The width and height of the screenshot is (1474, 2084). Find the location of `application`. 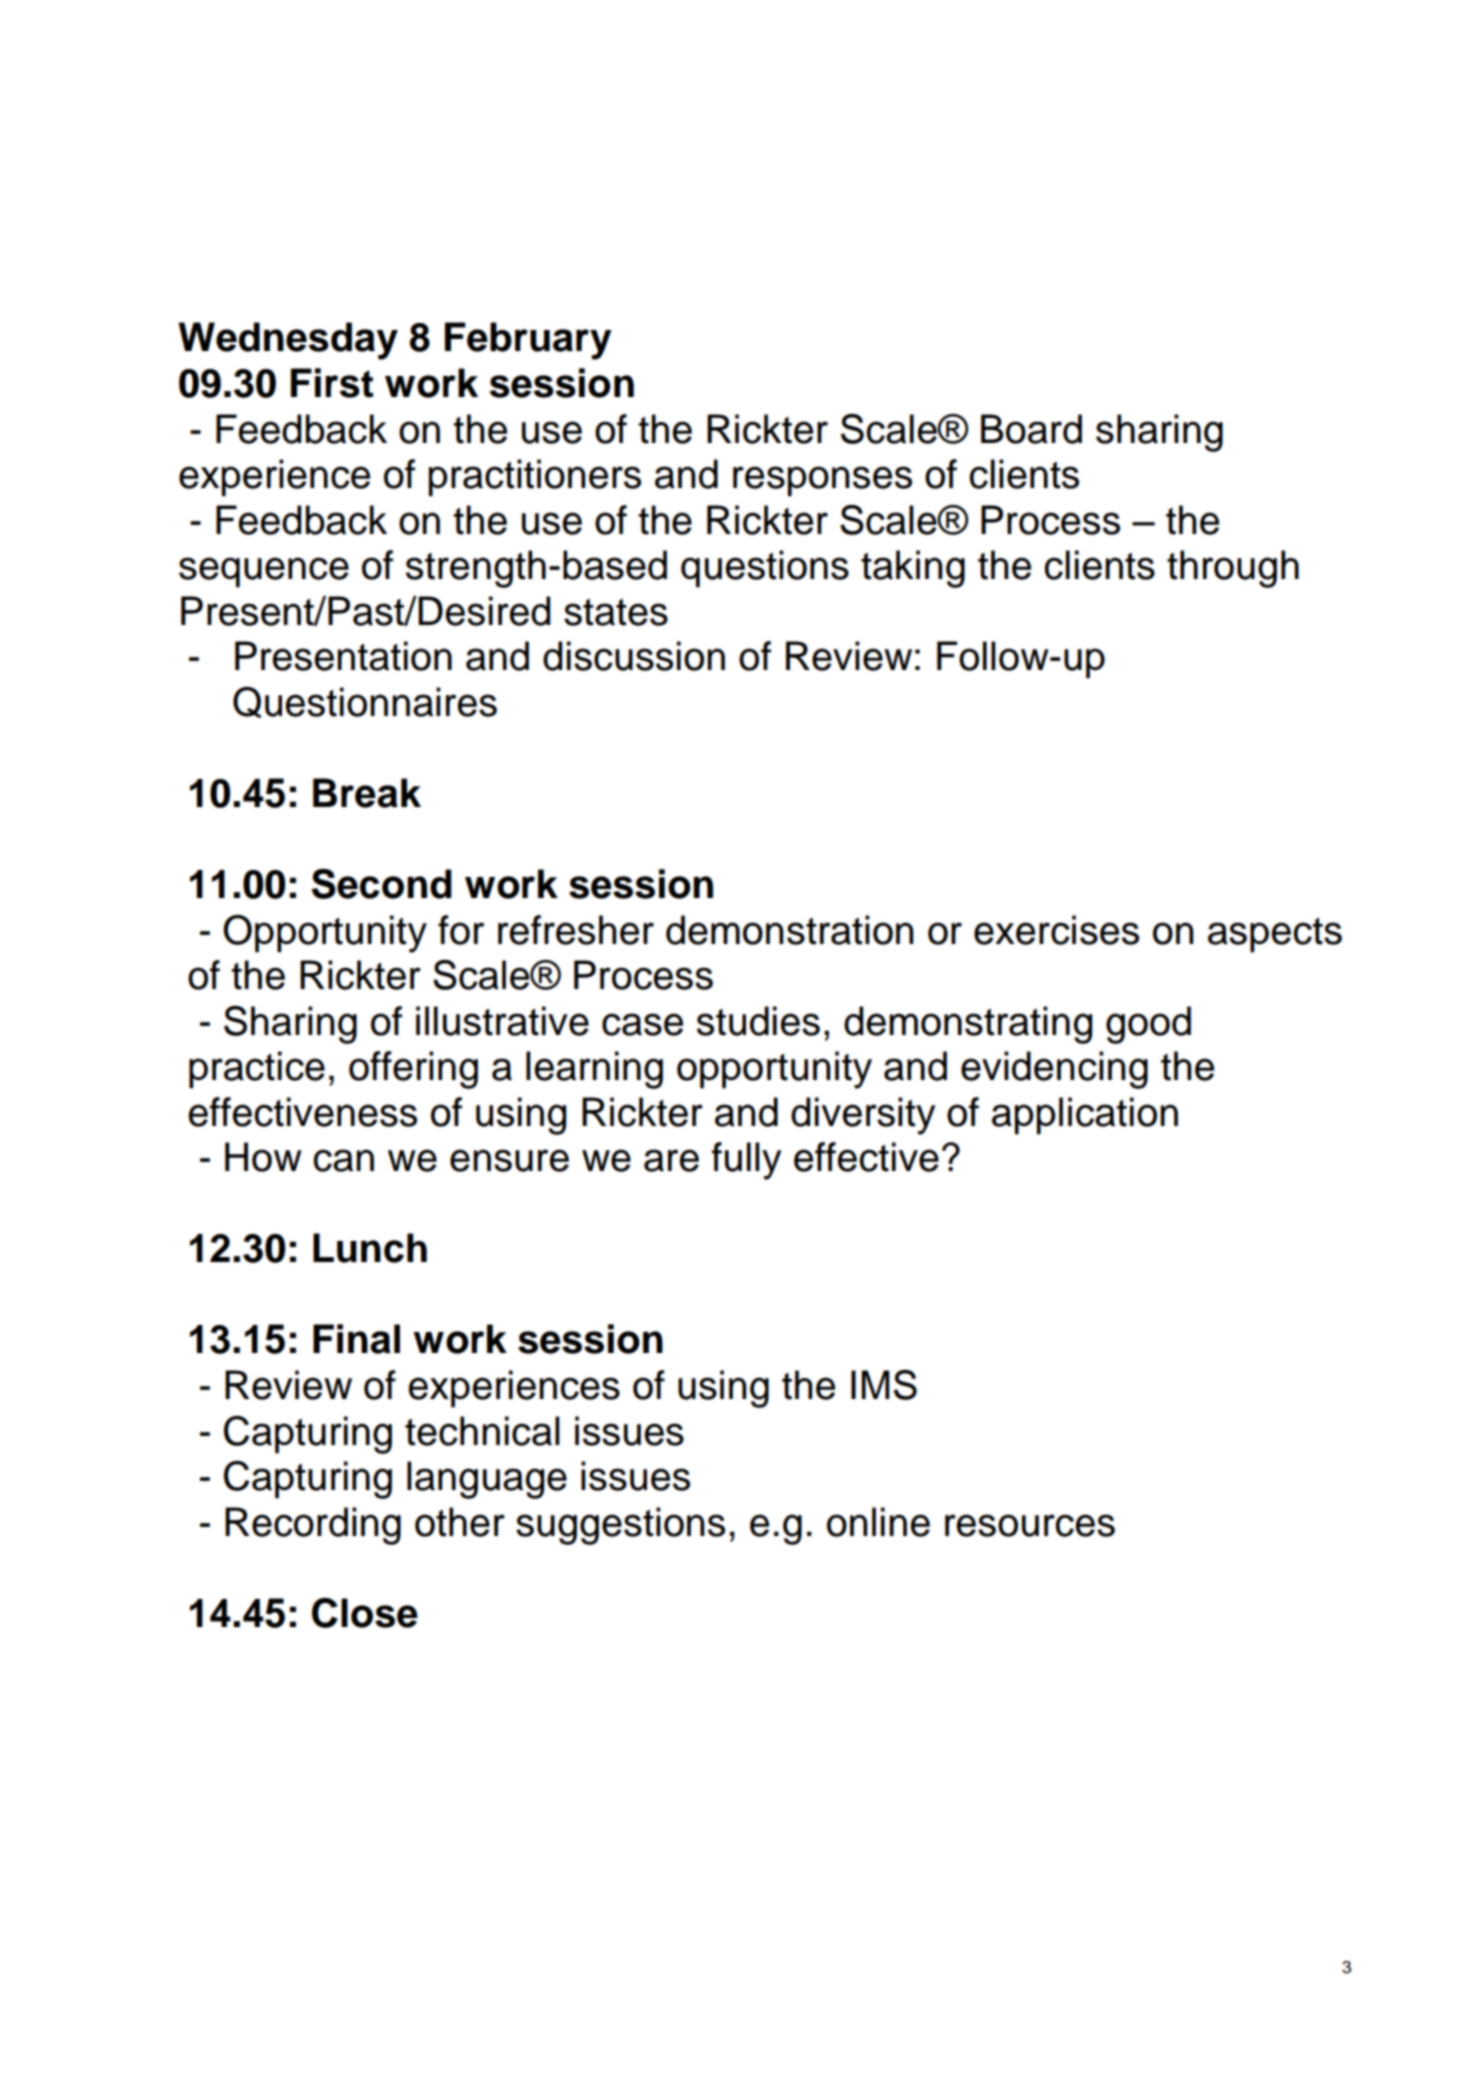

application is located at coordinates (1085, 1116).
